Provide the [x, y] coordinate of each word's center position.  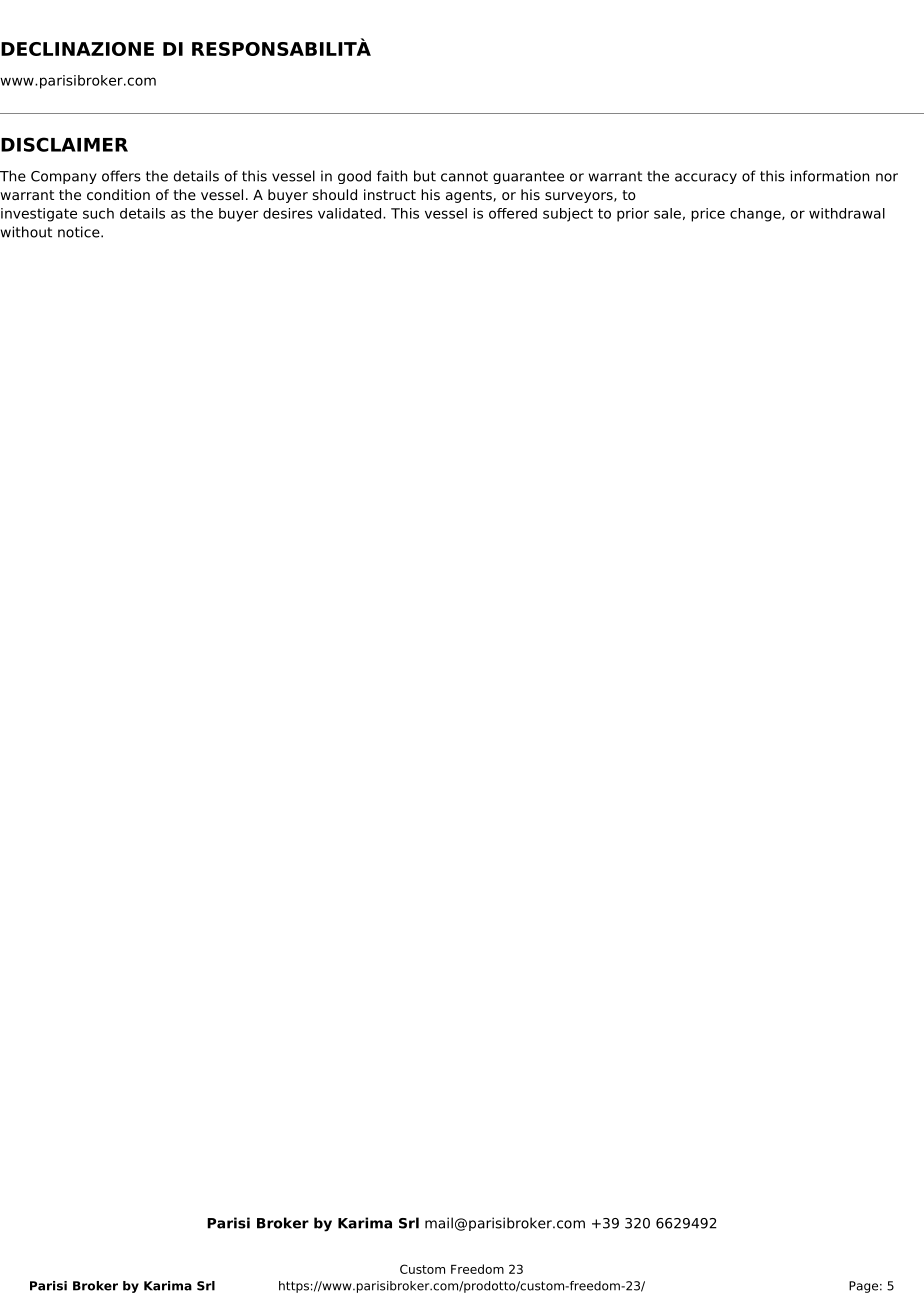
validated [351, 213]
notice [80, 232]
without [26, 232]
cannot [464, 176]
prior [633, 215]
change [756, 215]
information [830, 176]
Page [863, 1287]
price [708, 215]
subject [568, 215]
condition [118, 194]
